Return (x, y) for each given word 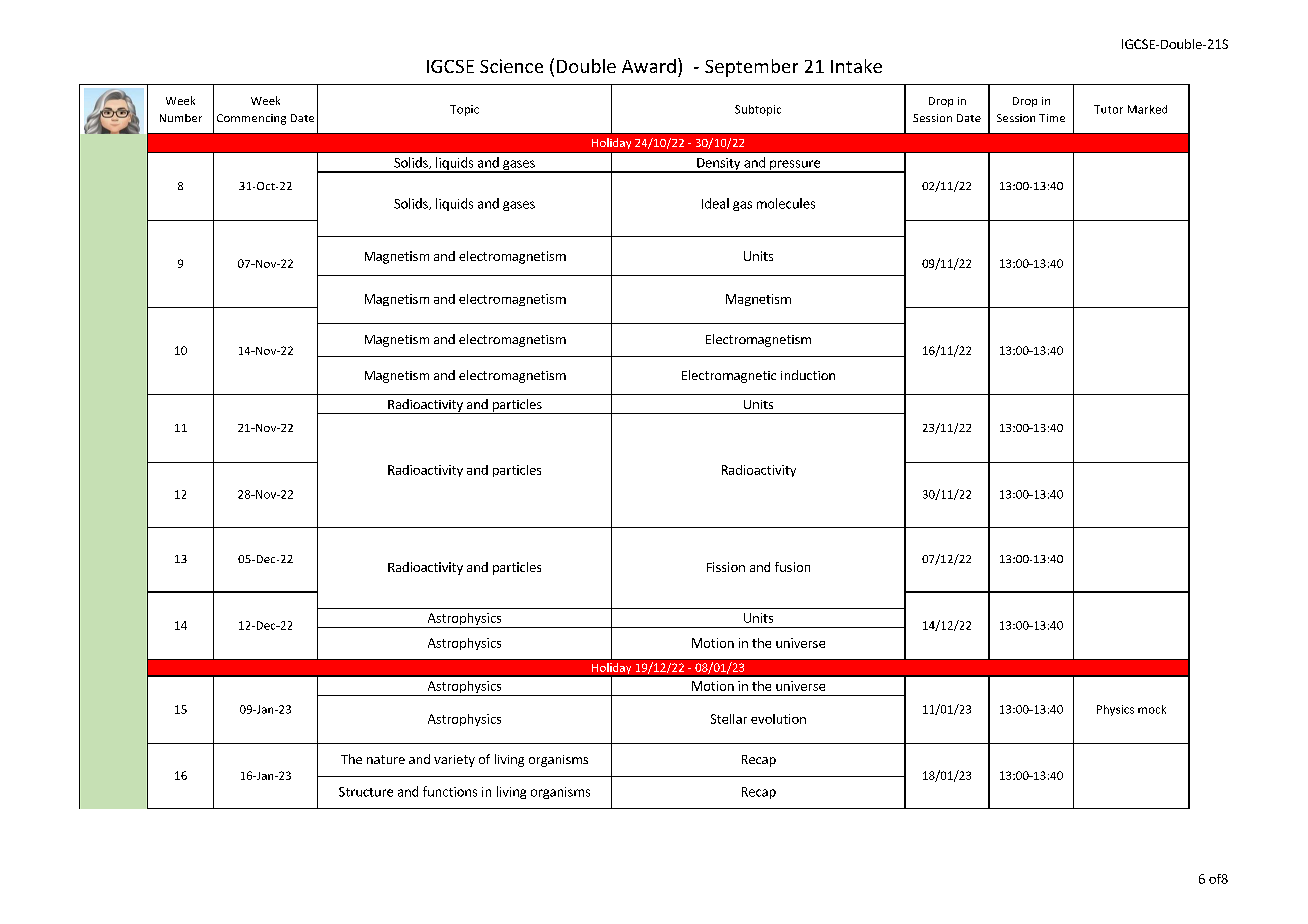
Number (181, 118)
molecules (786, 203)
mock (1152, 709)
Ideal (715, 203)
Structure (366, 792)
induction (808, 375)
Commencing (251, 119)
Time (1052, 118)
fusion (792, 567)
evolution (778, 719)
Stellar (729, 719)
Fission (726, 567)
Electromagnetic (729, 376)
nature (386, 759)
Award (649, 66)
